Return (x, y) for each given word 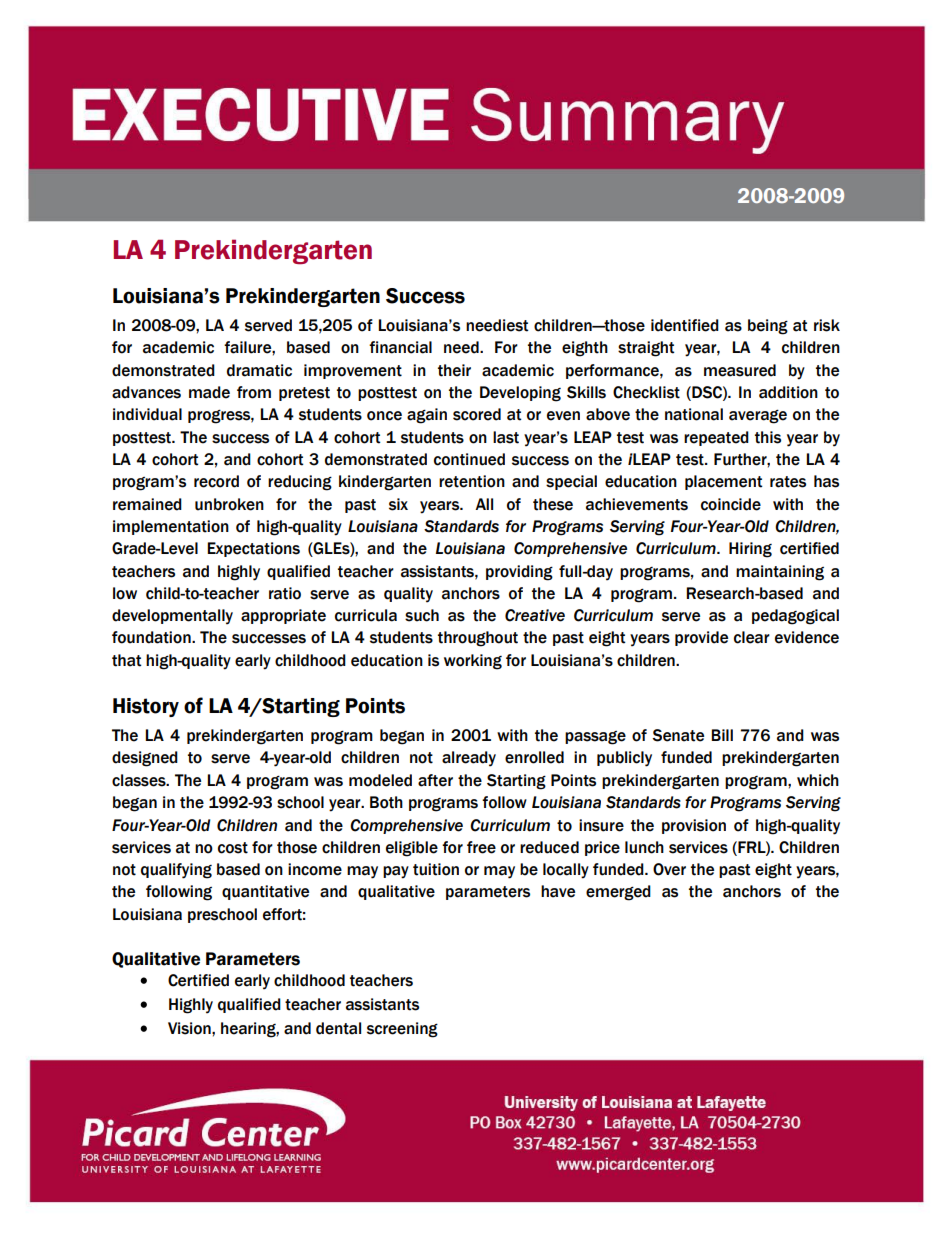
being (768, 327)
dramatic (259, 370)
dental (338, 1028)
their (454, 370)
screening (402, 1030)
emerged (618, 893)
